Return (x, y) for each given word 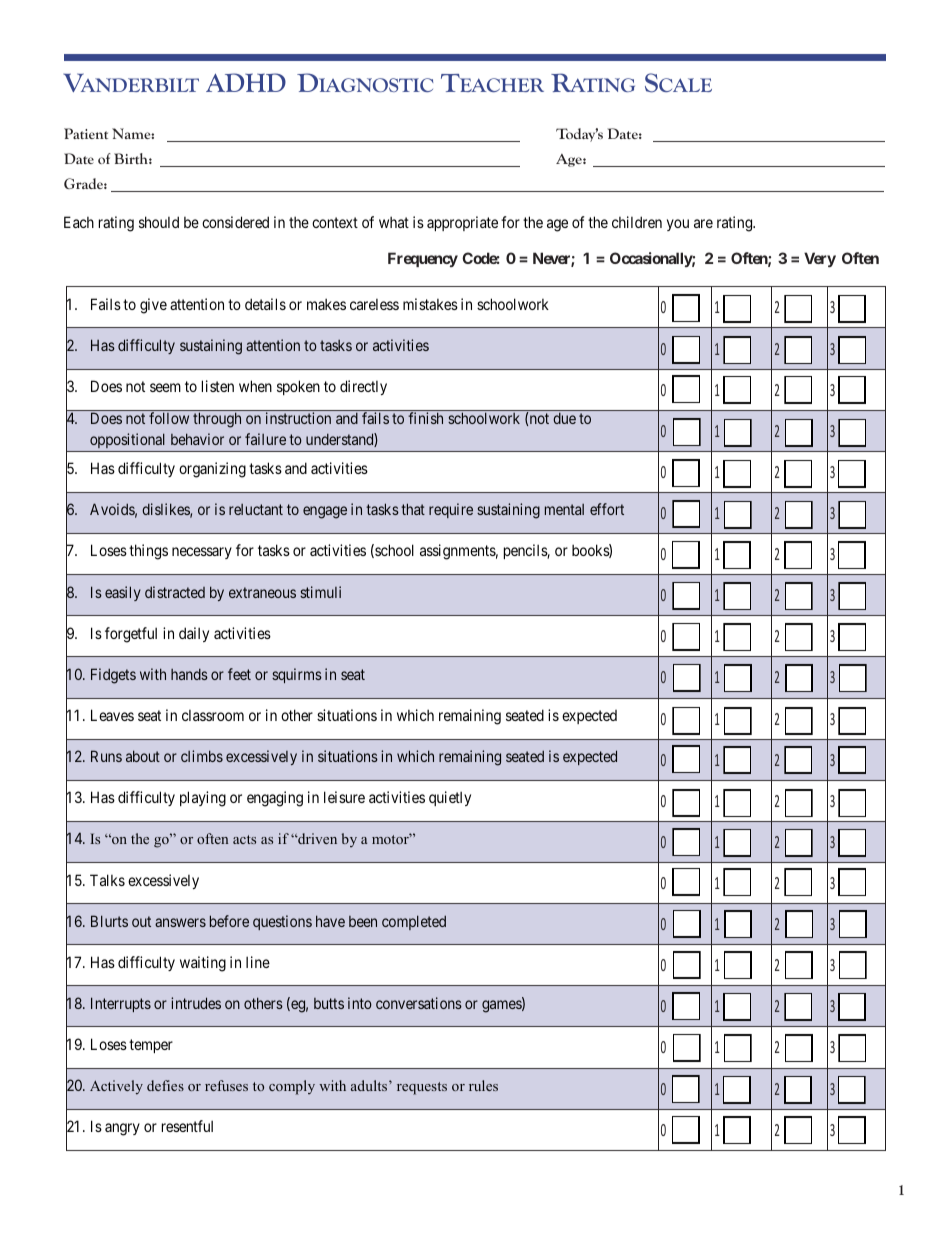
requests (422, 1088)
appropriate (462, 223)
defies (165, 1085)
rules (483, 1085)
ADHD (246, 82)
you (678, 225)
